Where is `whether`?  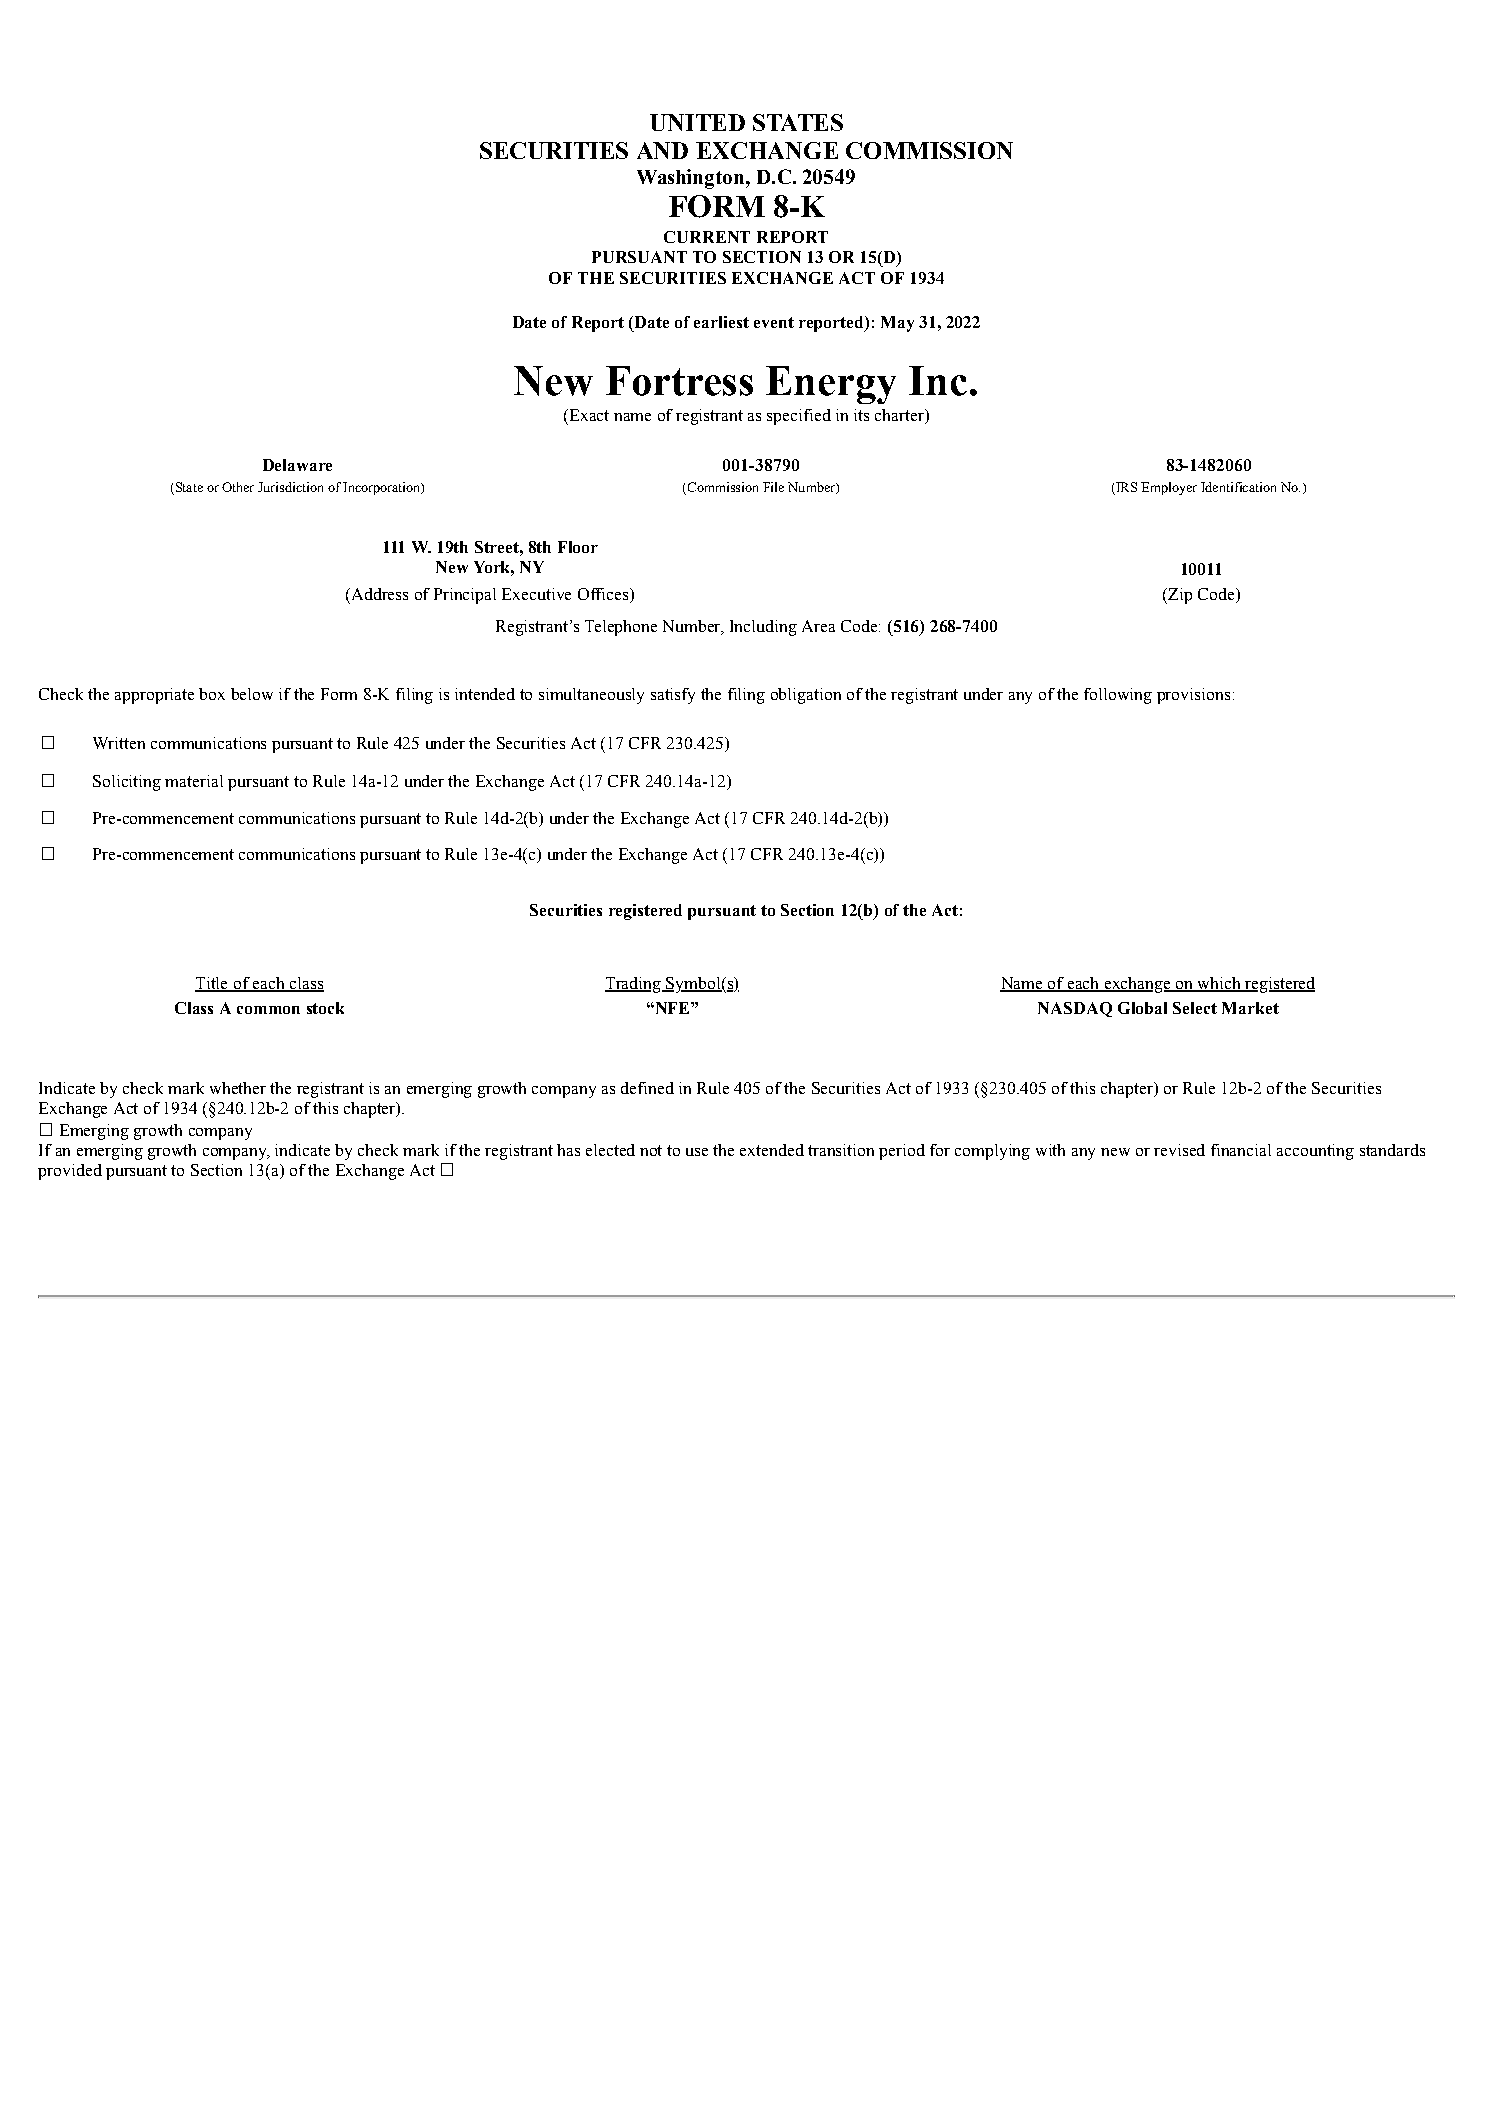
whether is located at coordinates (238, 1088).
